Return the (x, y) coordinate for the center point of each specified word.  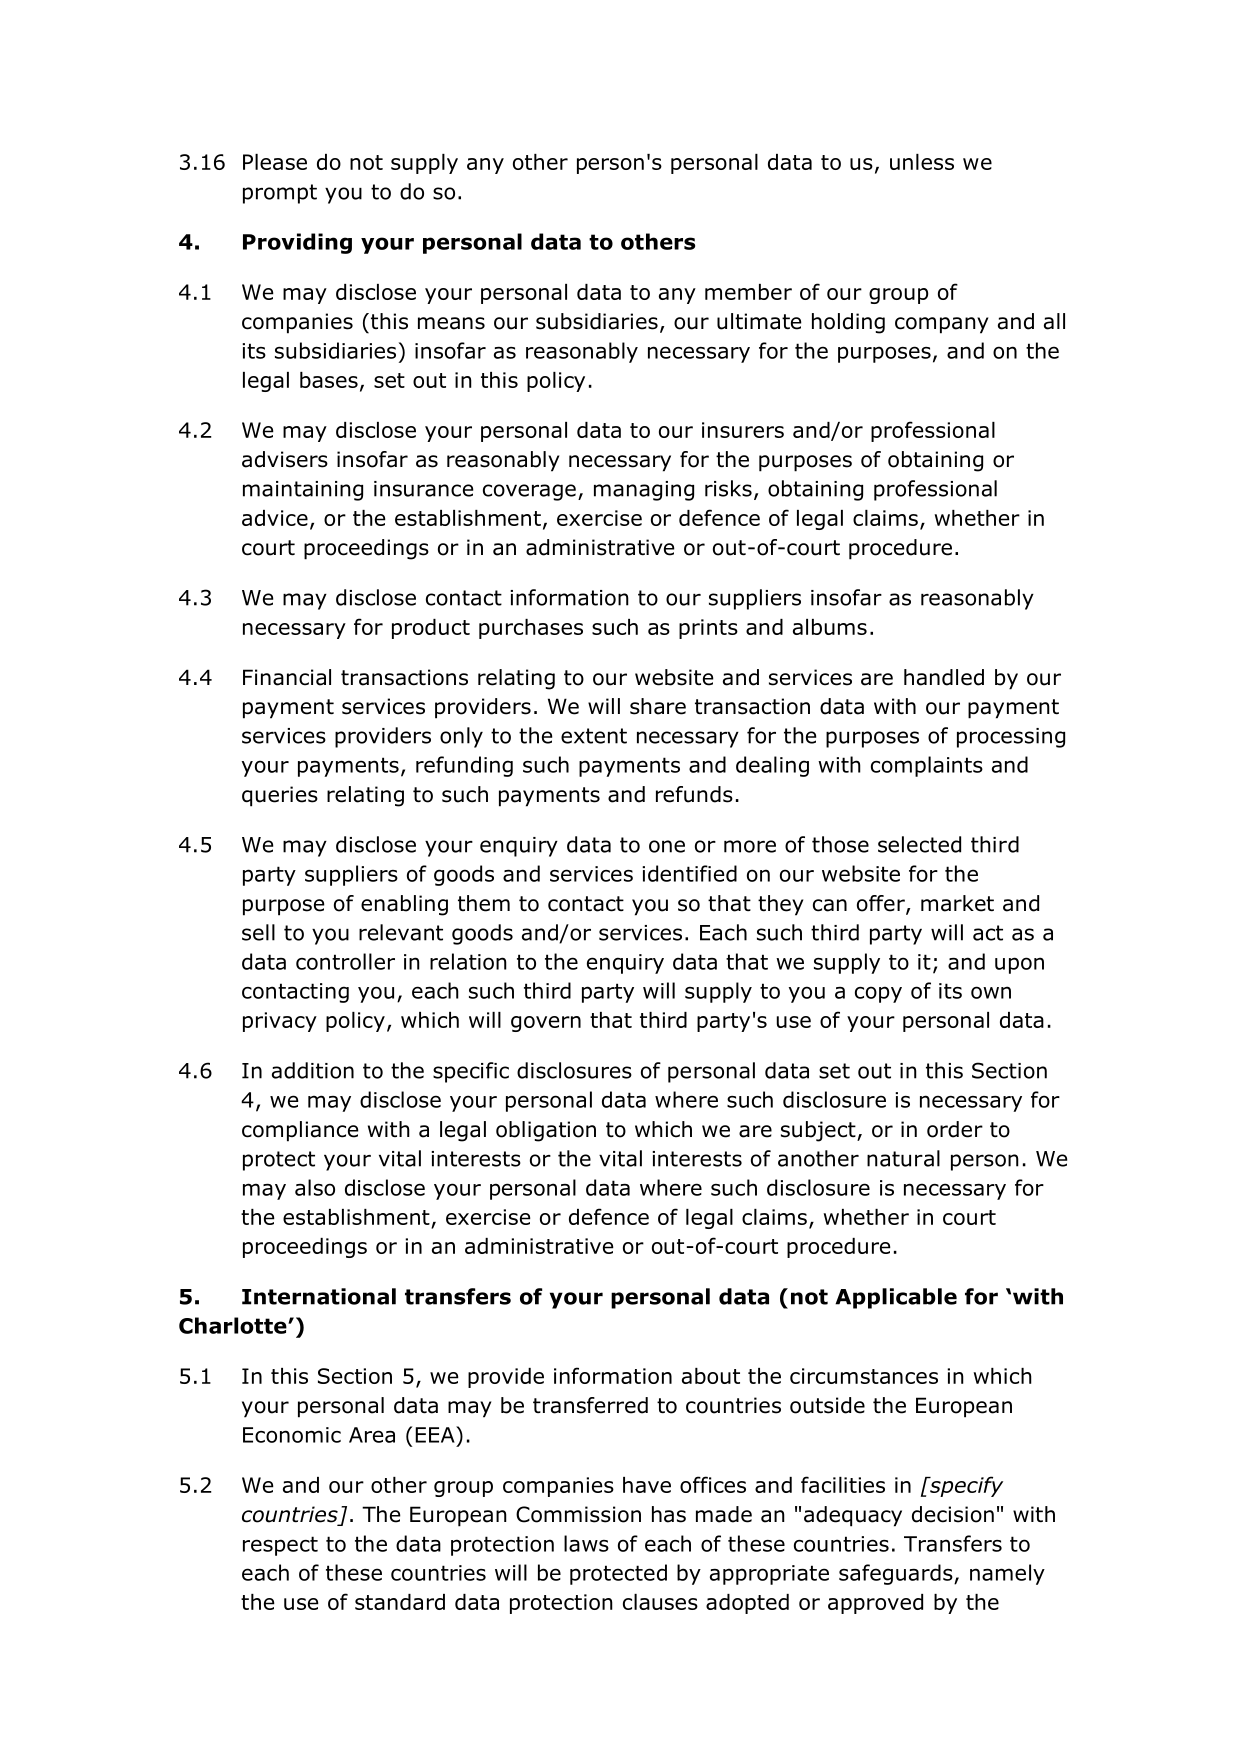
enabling (404, 905)
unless (922, 162)
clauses (660, 1602)
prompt (280, 194)
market (957, 903)
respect (280, 1546)
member (748, 292)
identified (689, 873)
